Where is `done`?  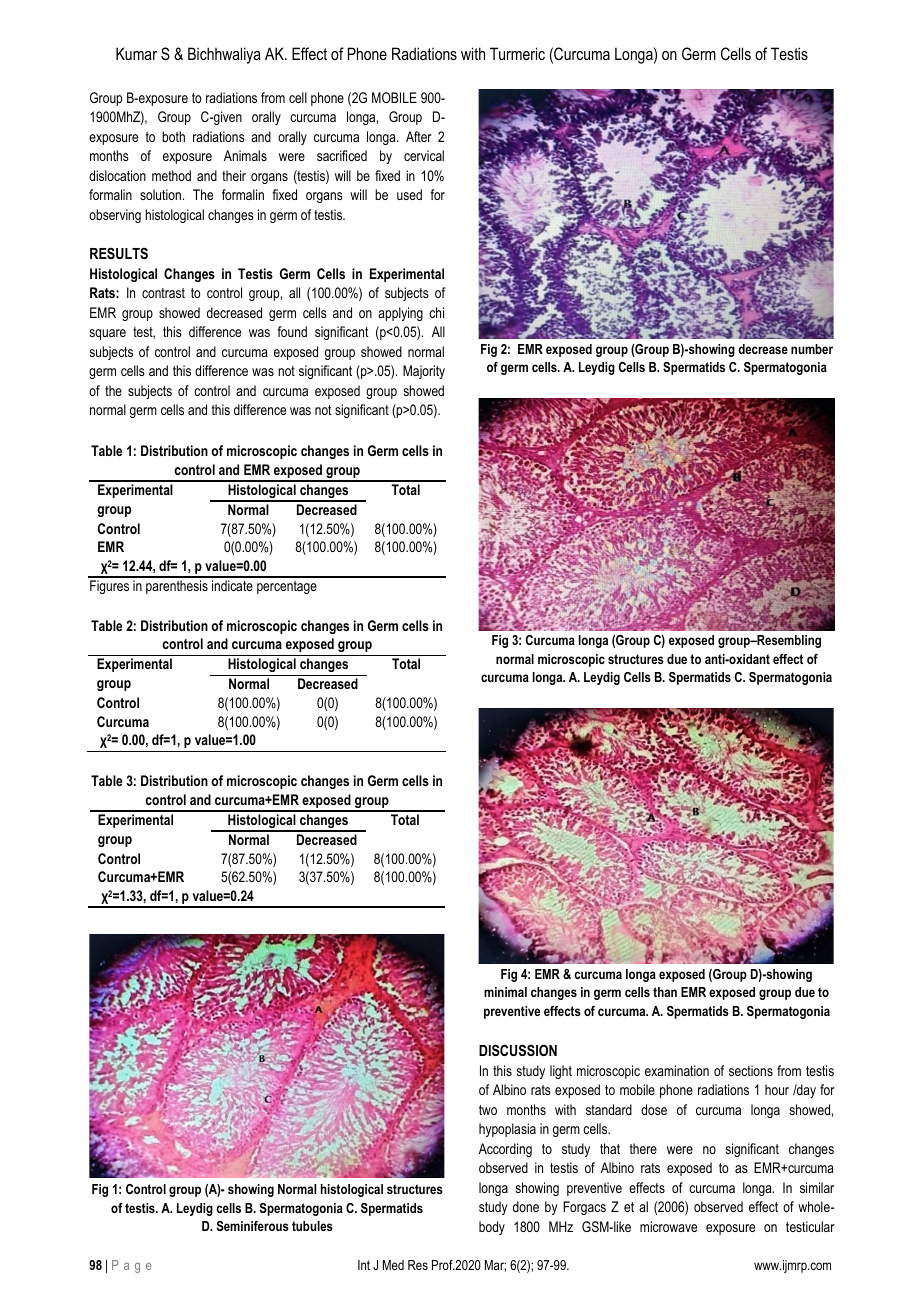
done is located at coordinates (526, 1206).
